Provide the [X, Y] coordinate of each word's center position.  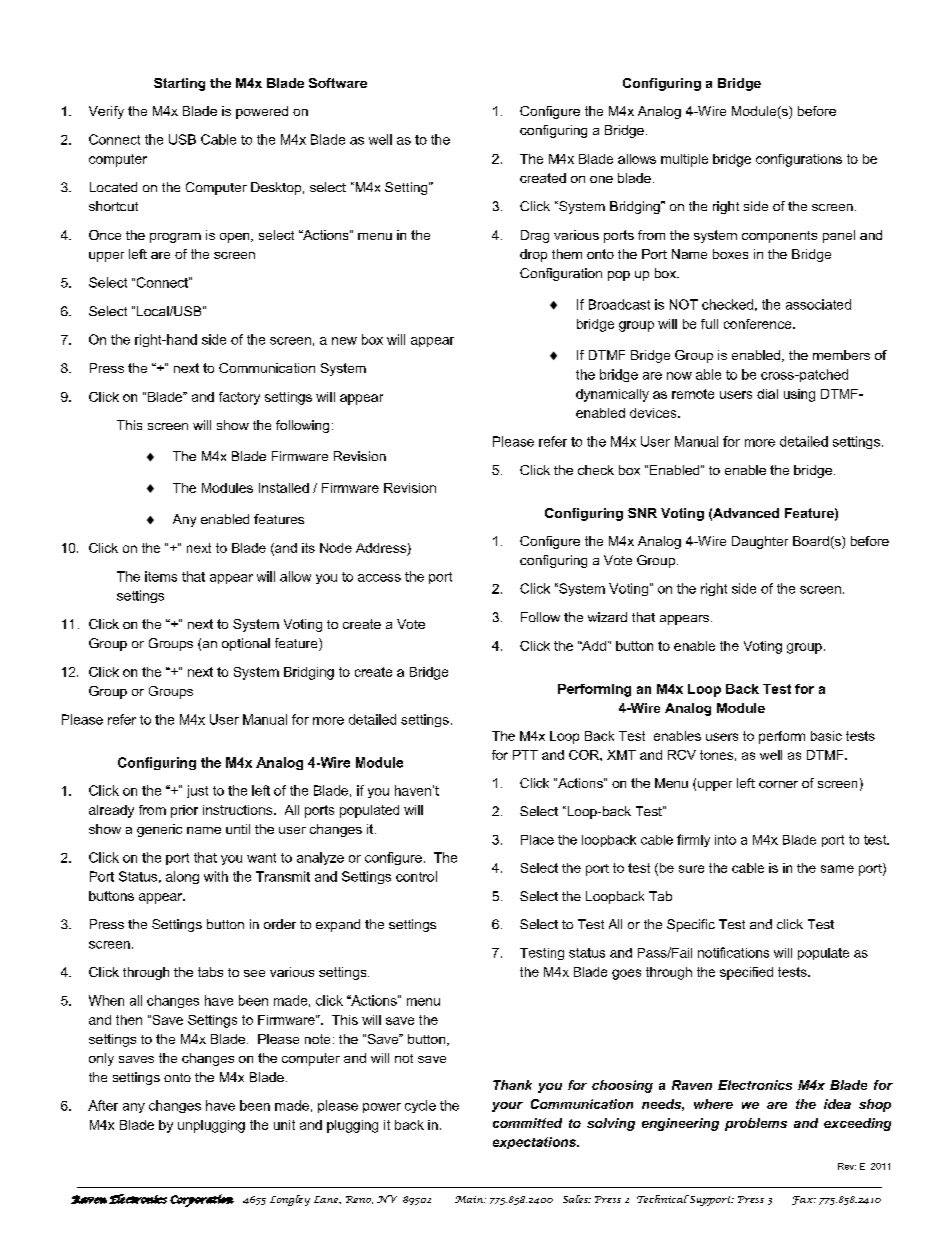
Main [470, 1199]
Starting [179, 84]
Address [381, 548]
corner [778, 784]
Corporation [202, 1200]
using [799, 395]
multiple [684, 160]
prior [184, 811]
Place [537, 840]
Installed [284, 488]
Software [338, 83]
